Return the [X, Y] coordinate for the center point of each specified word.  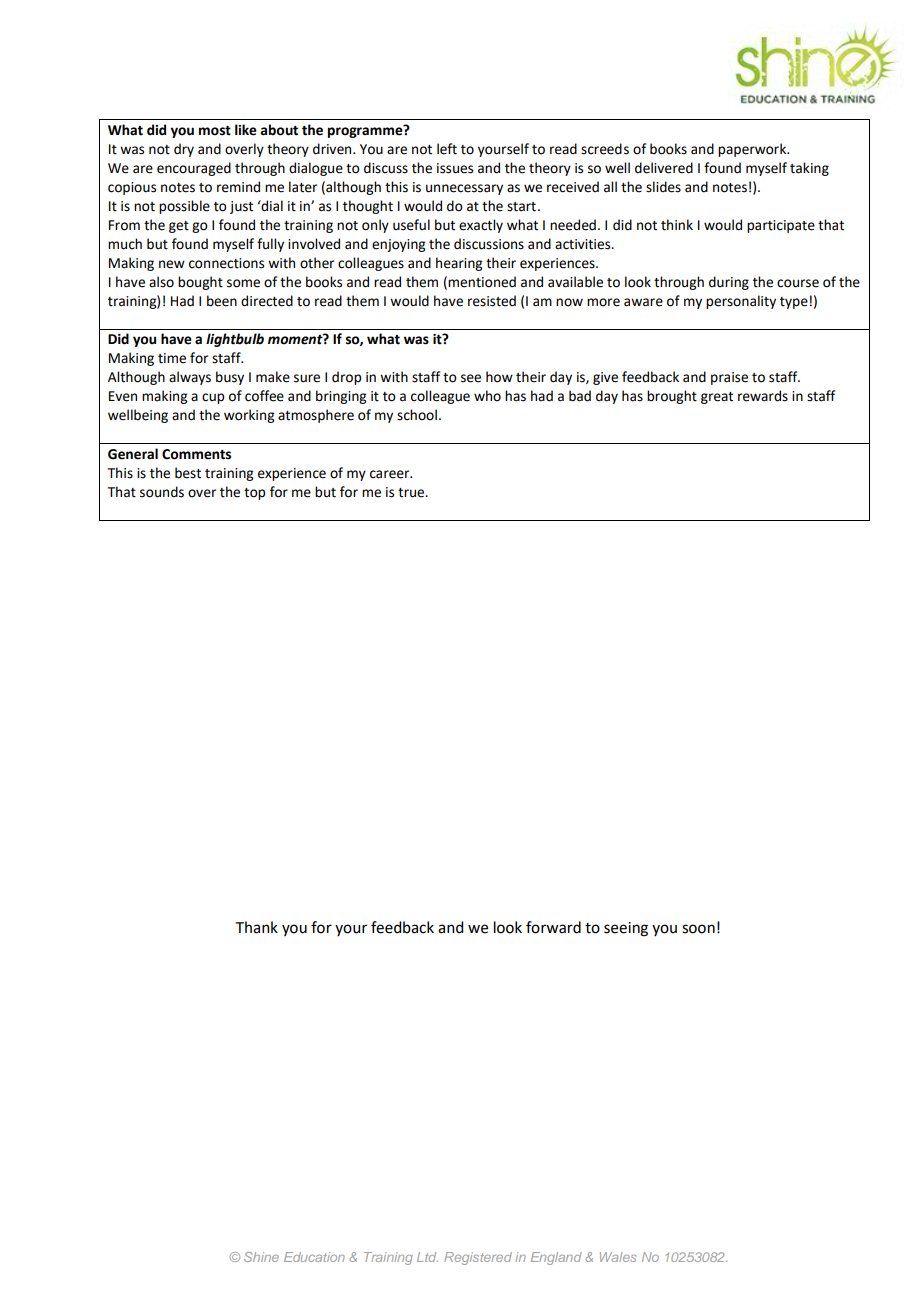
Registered [478, 1258]
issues [455, 168]
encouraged [194, 169]
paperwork [753, 150]
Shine [261, 1257]
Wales [618, 1257]
